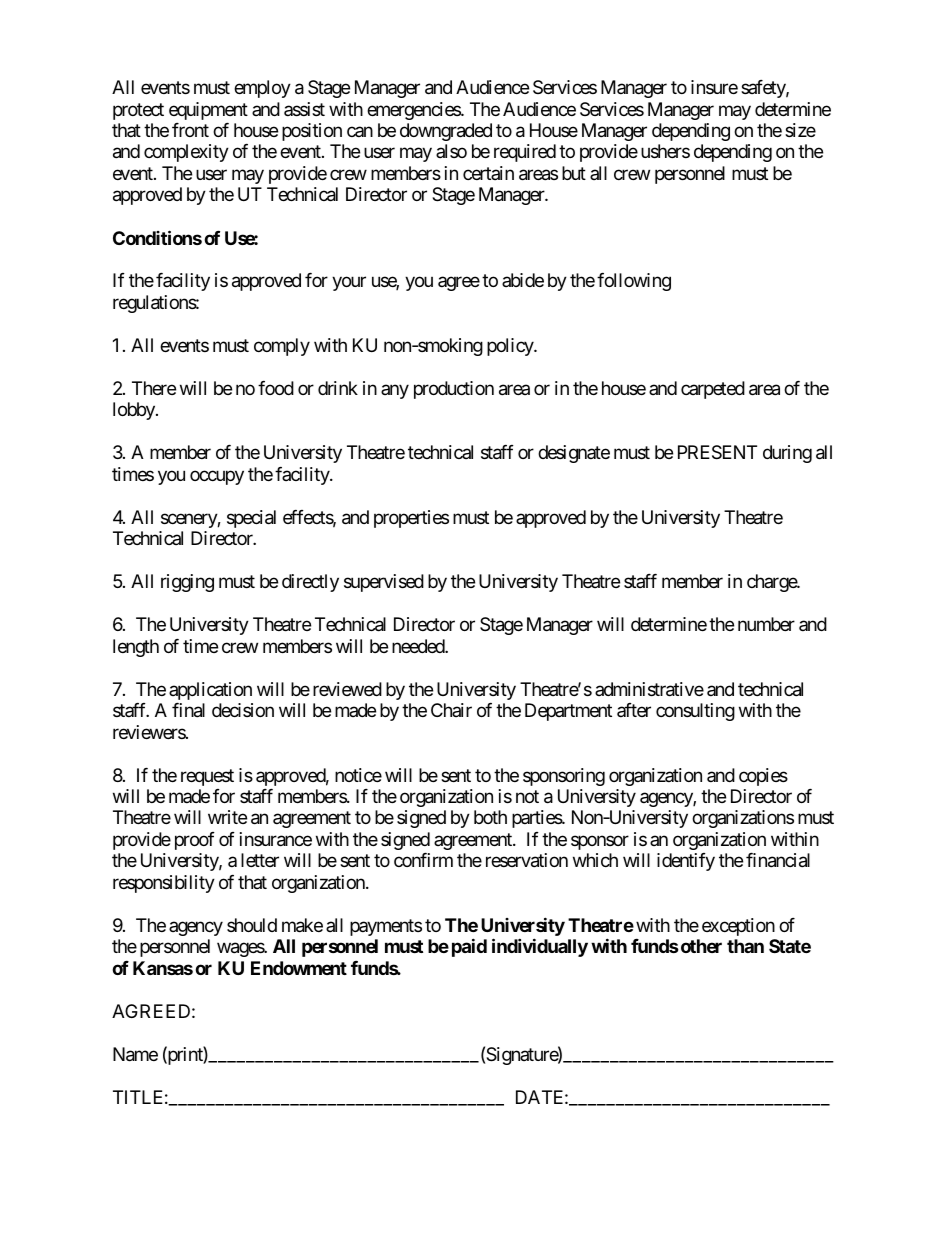  I want to click on Name, so click(135, 1054).
